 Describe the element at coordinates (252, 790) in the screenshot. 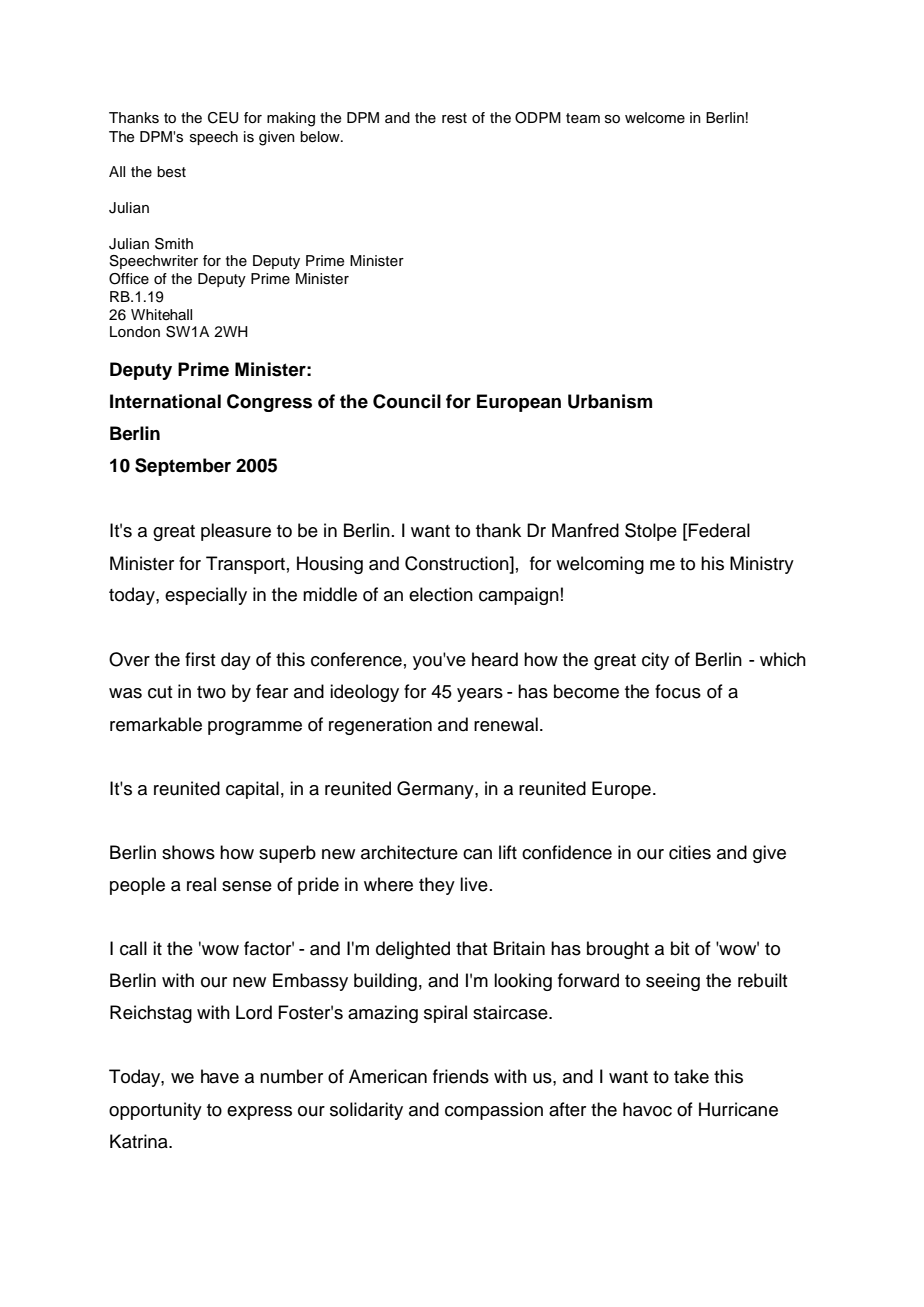

I see `capital` at that location.
